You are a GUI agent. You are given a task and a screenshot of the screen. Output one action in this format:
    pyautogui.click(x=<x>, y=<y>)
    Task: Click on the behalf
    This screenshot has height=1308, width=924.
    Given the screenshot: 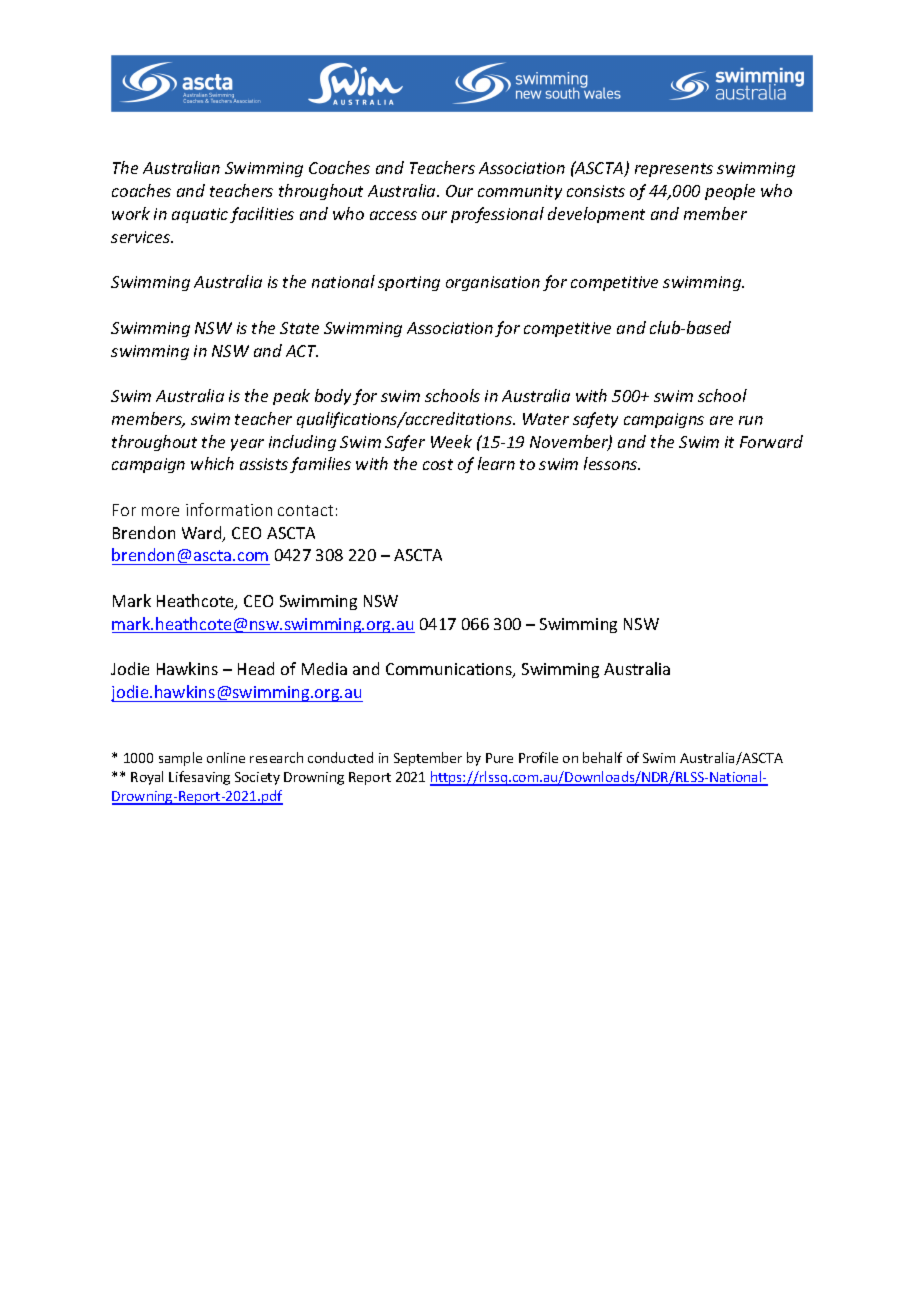 What is the action you would take?
    pyautogui.click(x=602, y=757)
